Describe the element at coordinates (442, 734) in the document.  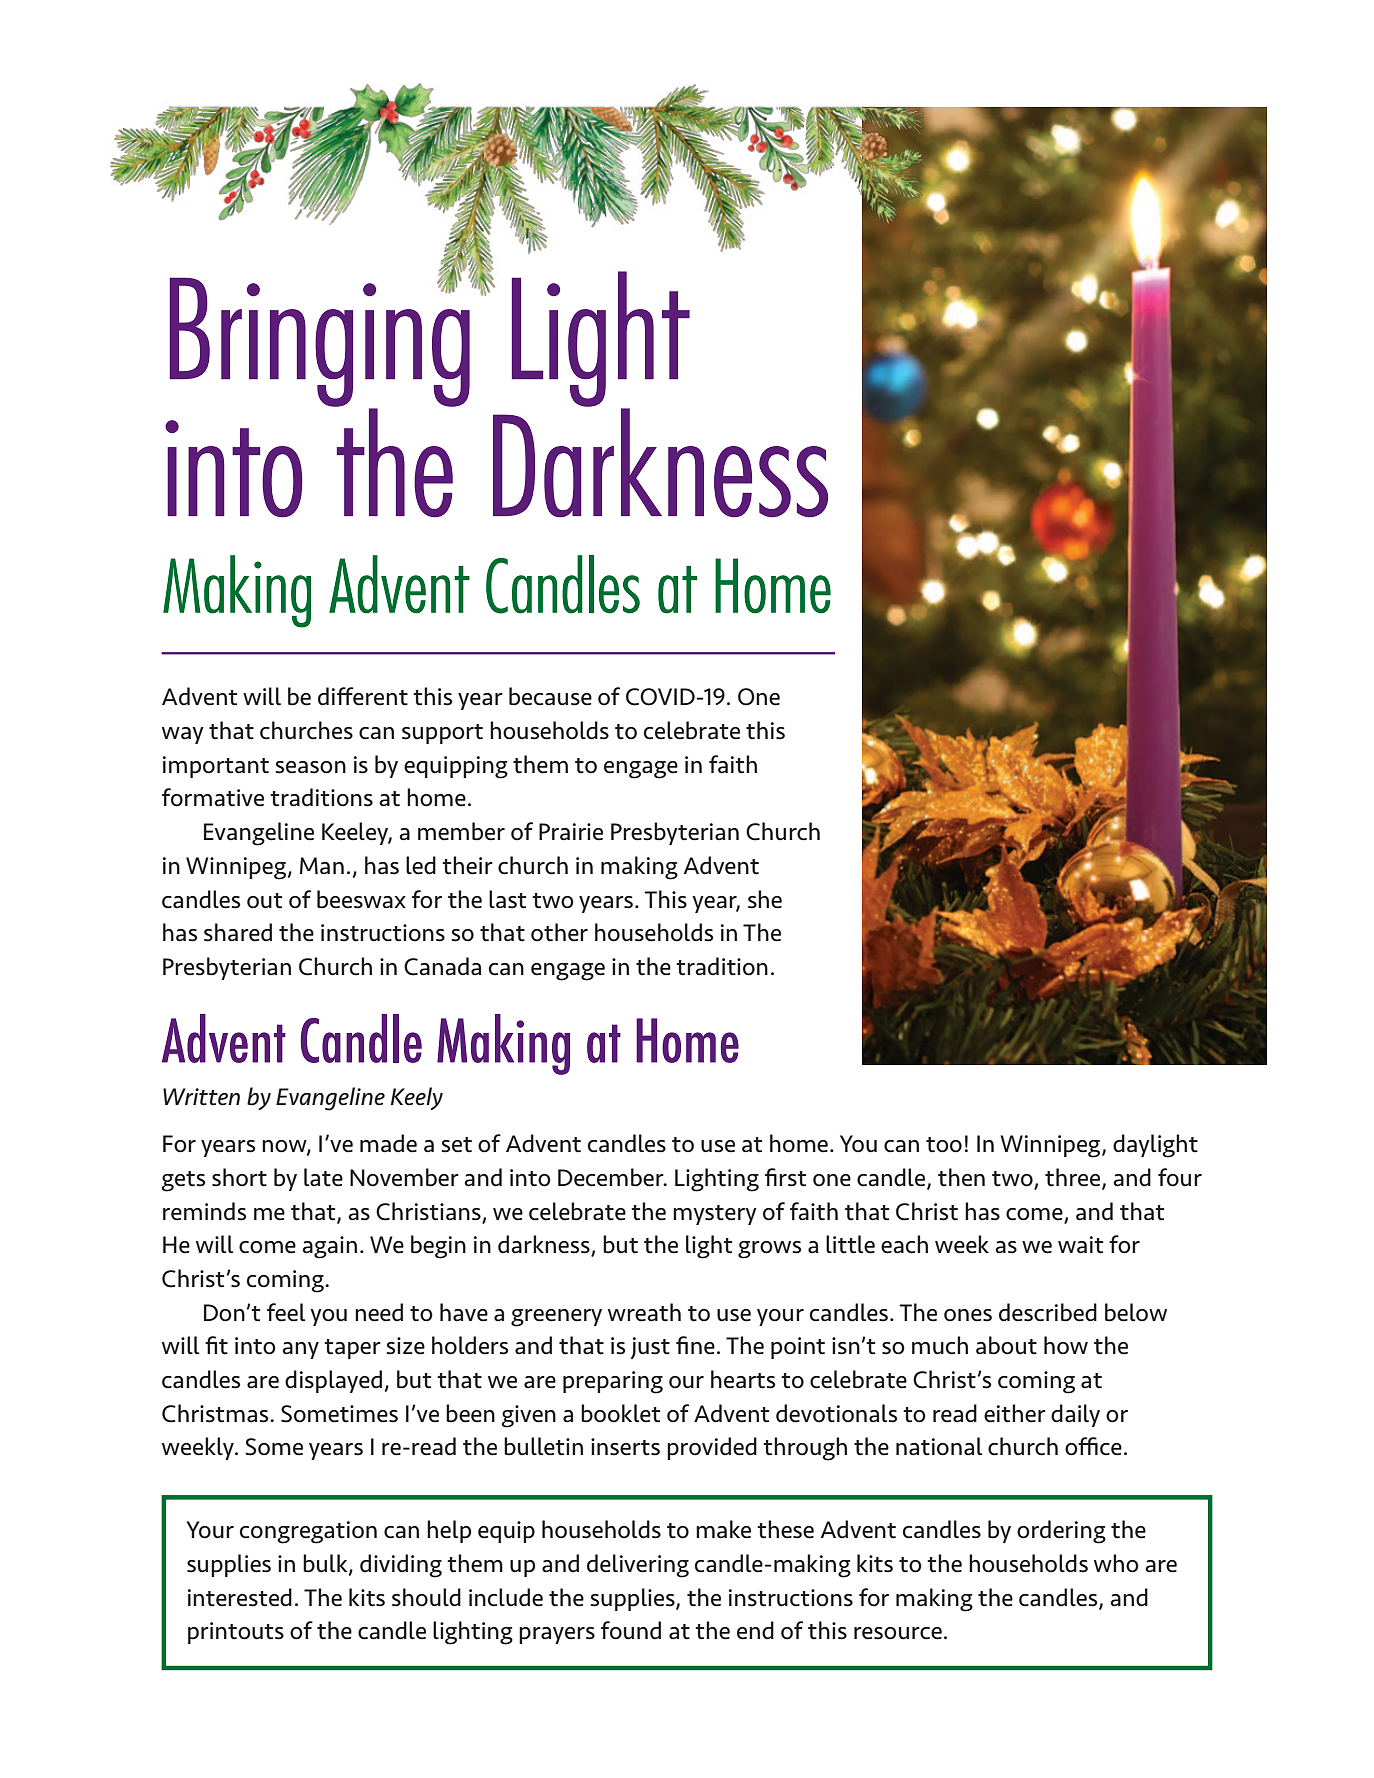
I see `support` at that location.
